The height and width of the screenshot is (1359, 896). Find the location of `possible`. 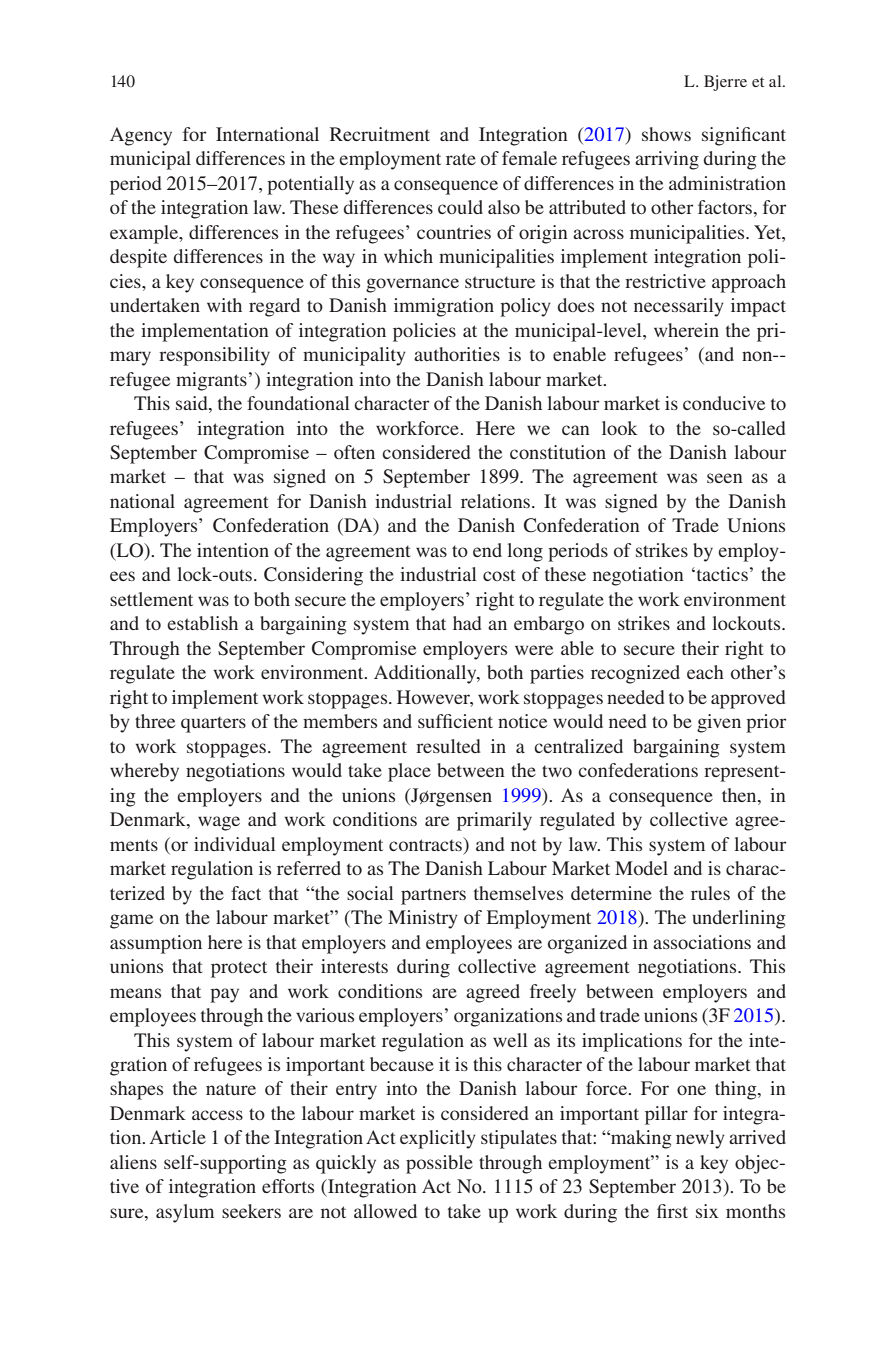

possible is located at coordinates (439, 1164).
